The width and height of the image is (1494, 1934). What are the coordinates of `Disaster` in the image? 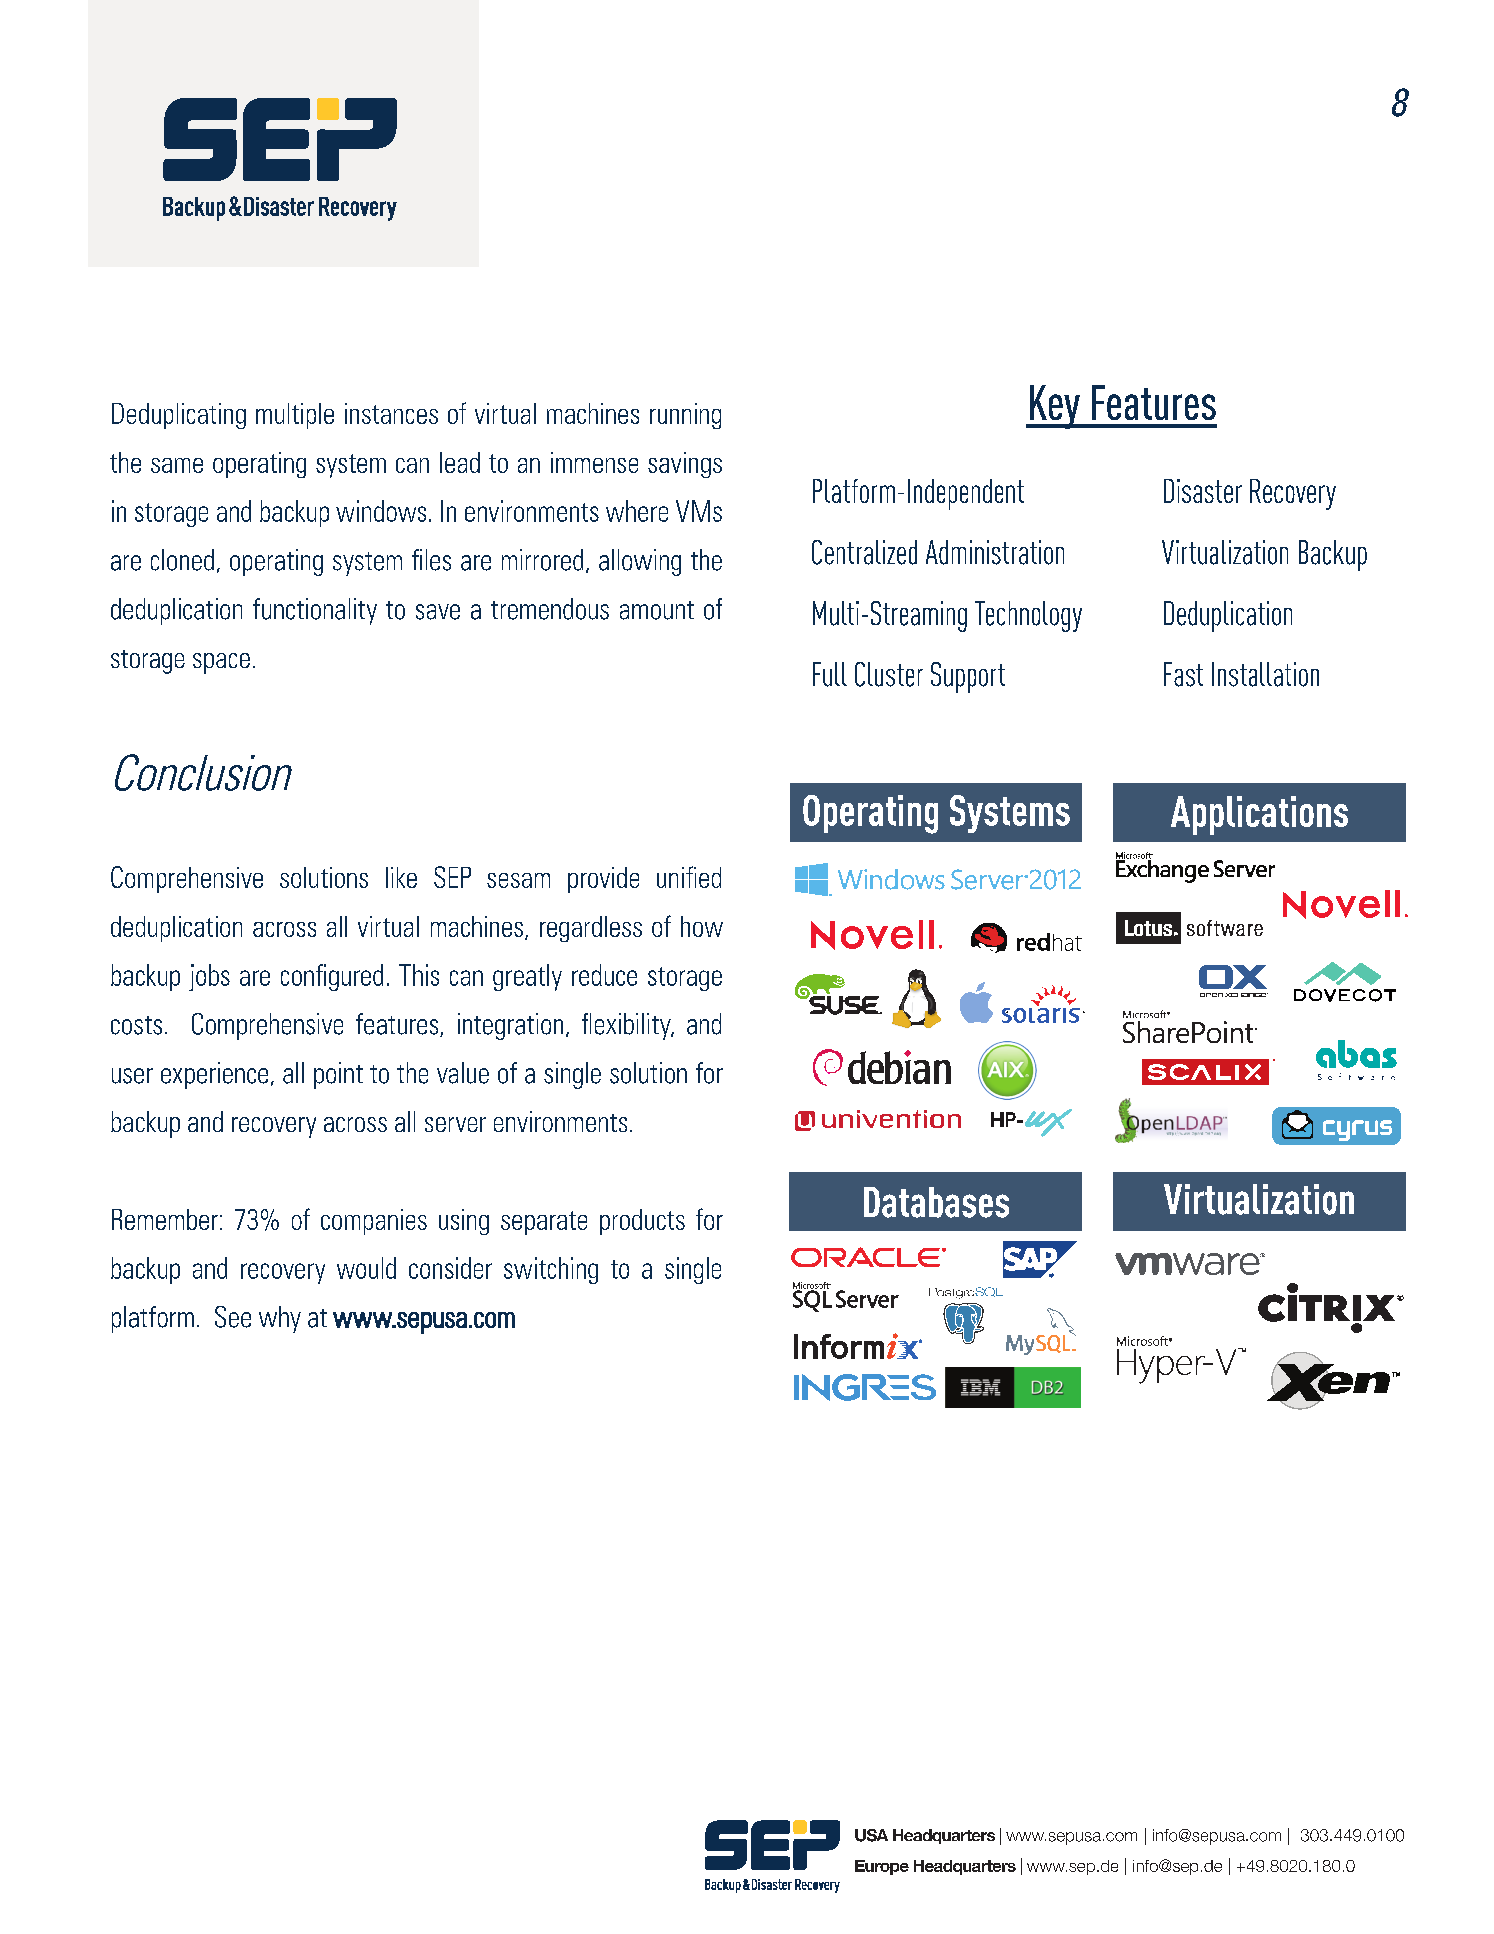 It's located at (1203, 491).
